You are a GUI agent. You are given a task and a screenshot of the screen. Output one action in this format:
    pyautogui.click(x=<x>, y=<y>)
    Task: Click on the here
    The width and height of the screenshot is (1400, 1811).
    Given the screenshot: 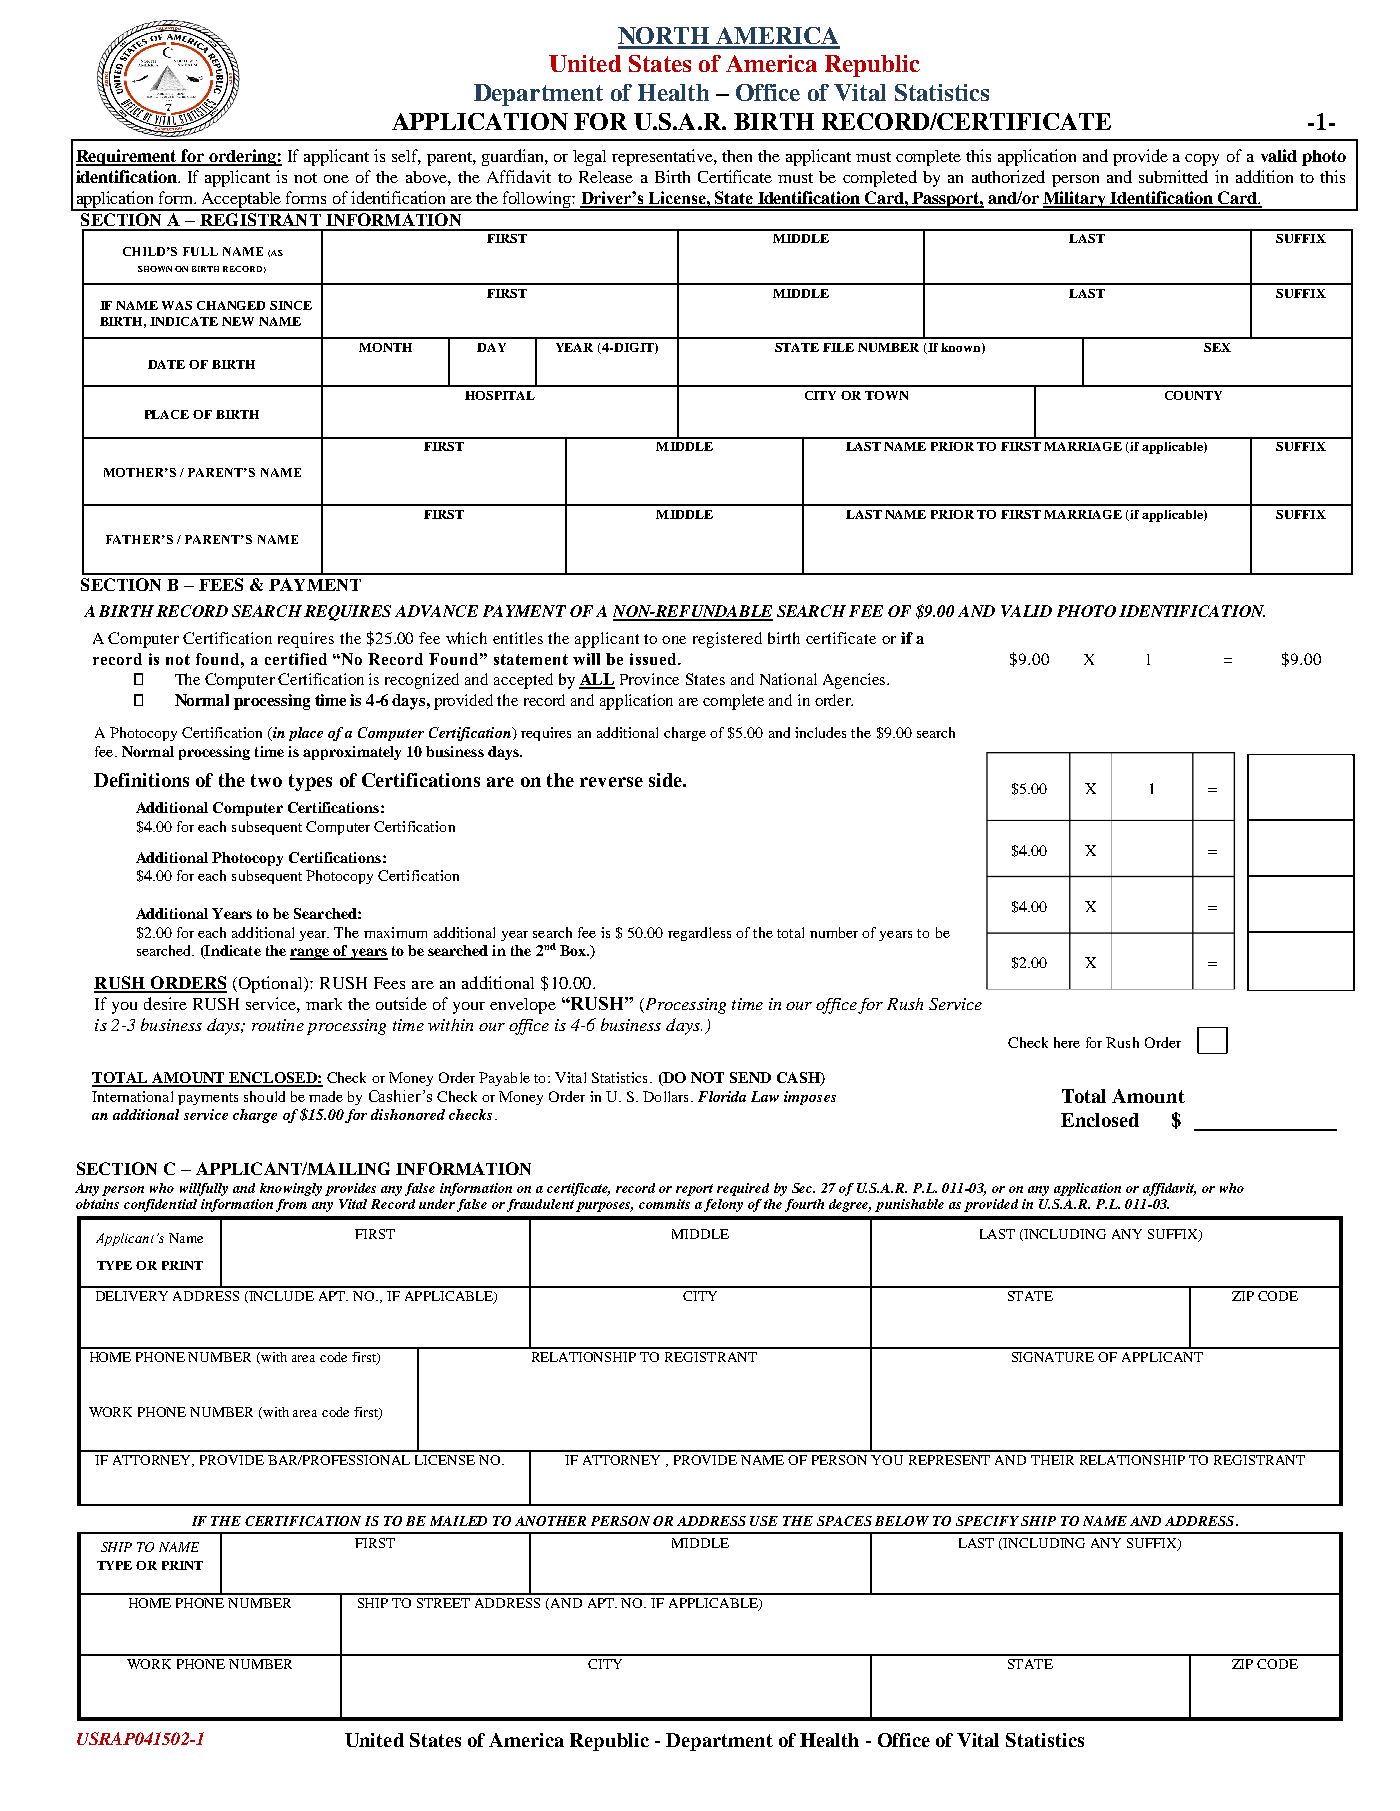 What is the action you would take?
    pyautogui.click(x=1067, y=1042)
